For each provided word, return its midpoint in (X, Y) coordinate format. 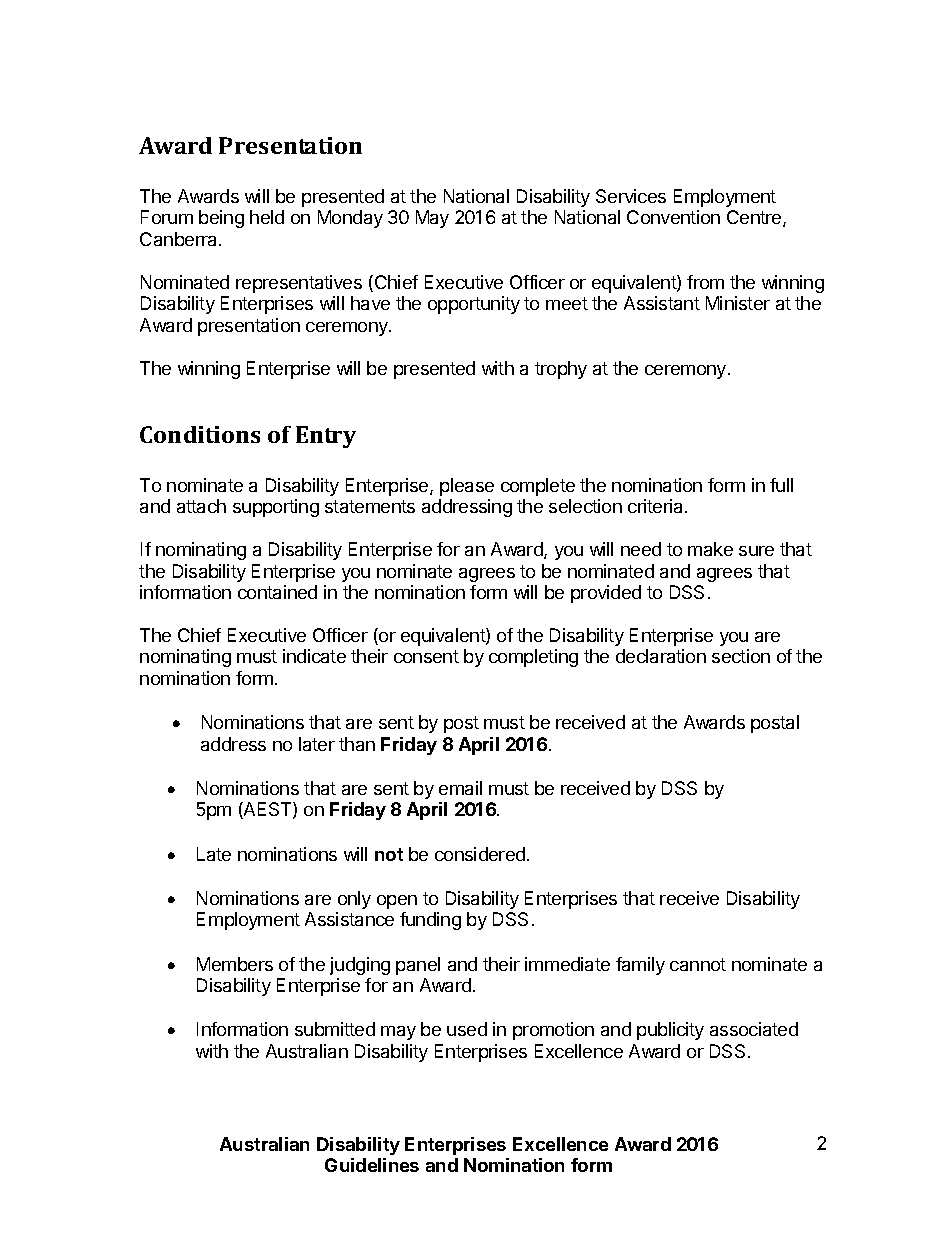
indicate (314, 656)
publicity (670, 1031)
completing (533, 658)
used (467, 1029)
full (781, 485)
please (467, 487)
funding (430, 921)
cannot (698, 964)
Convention (673, 217)
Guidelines (372, 1165)
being (221, 219)
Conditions (200, 434)
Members (235, 964)
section (741, 656)
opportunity (474, 305)
